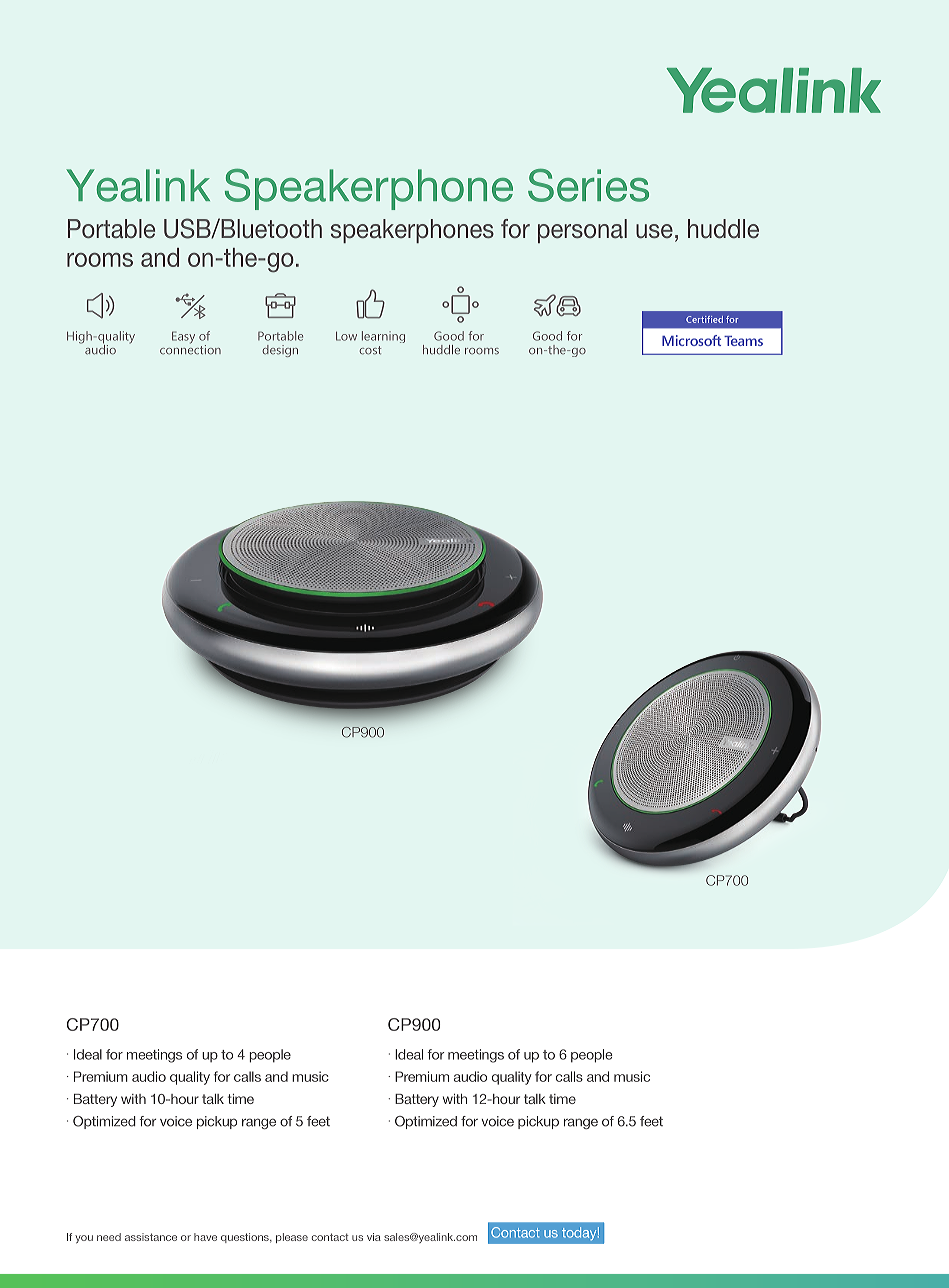  Describe the element at coordinates (151, 1237) in the document. I see `assistance` at that location.
